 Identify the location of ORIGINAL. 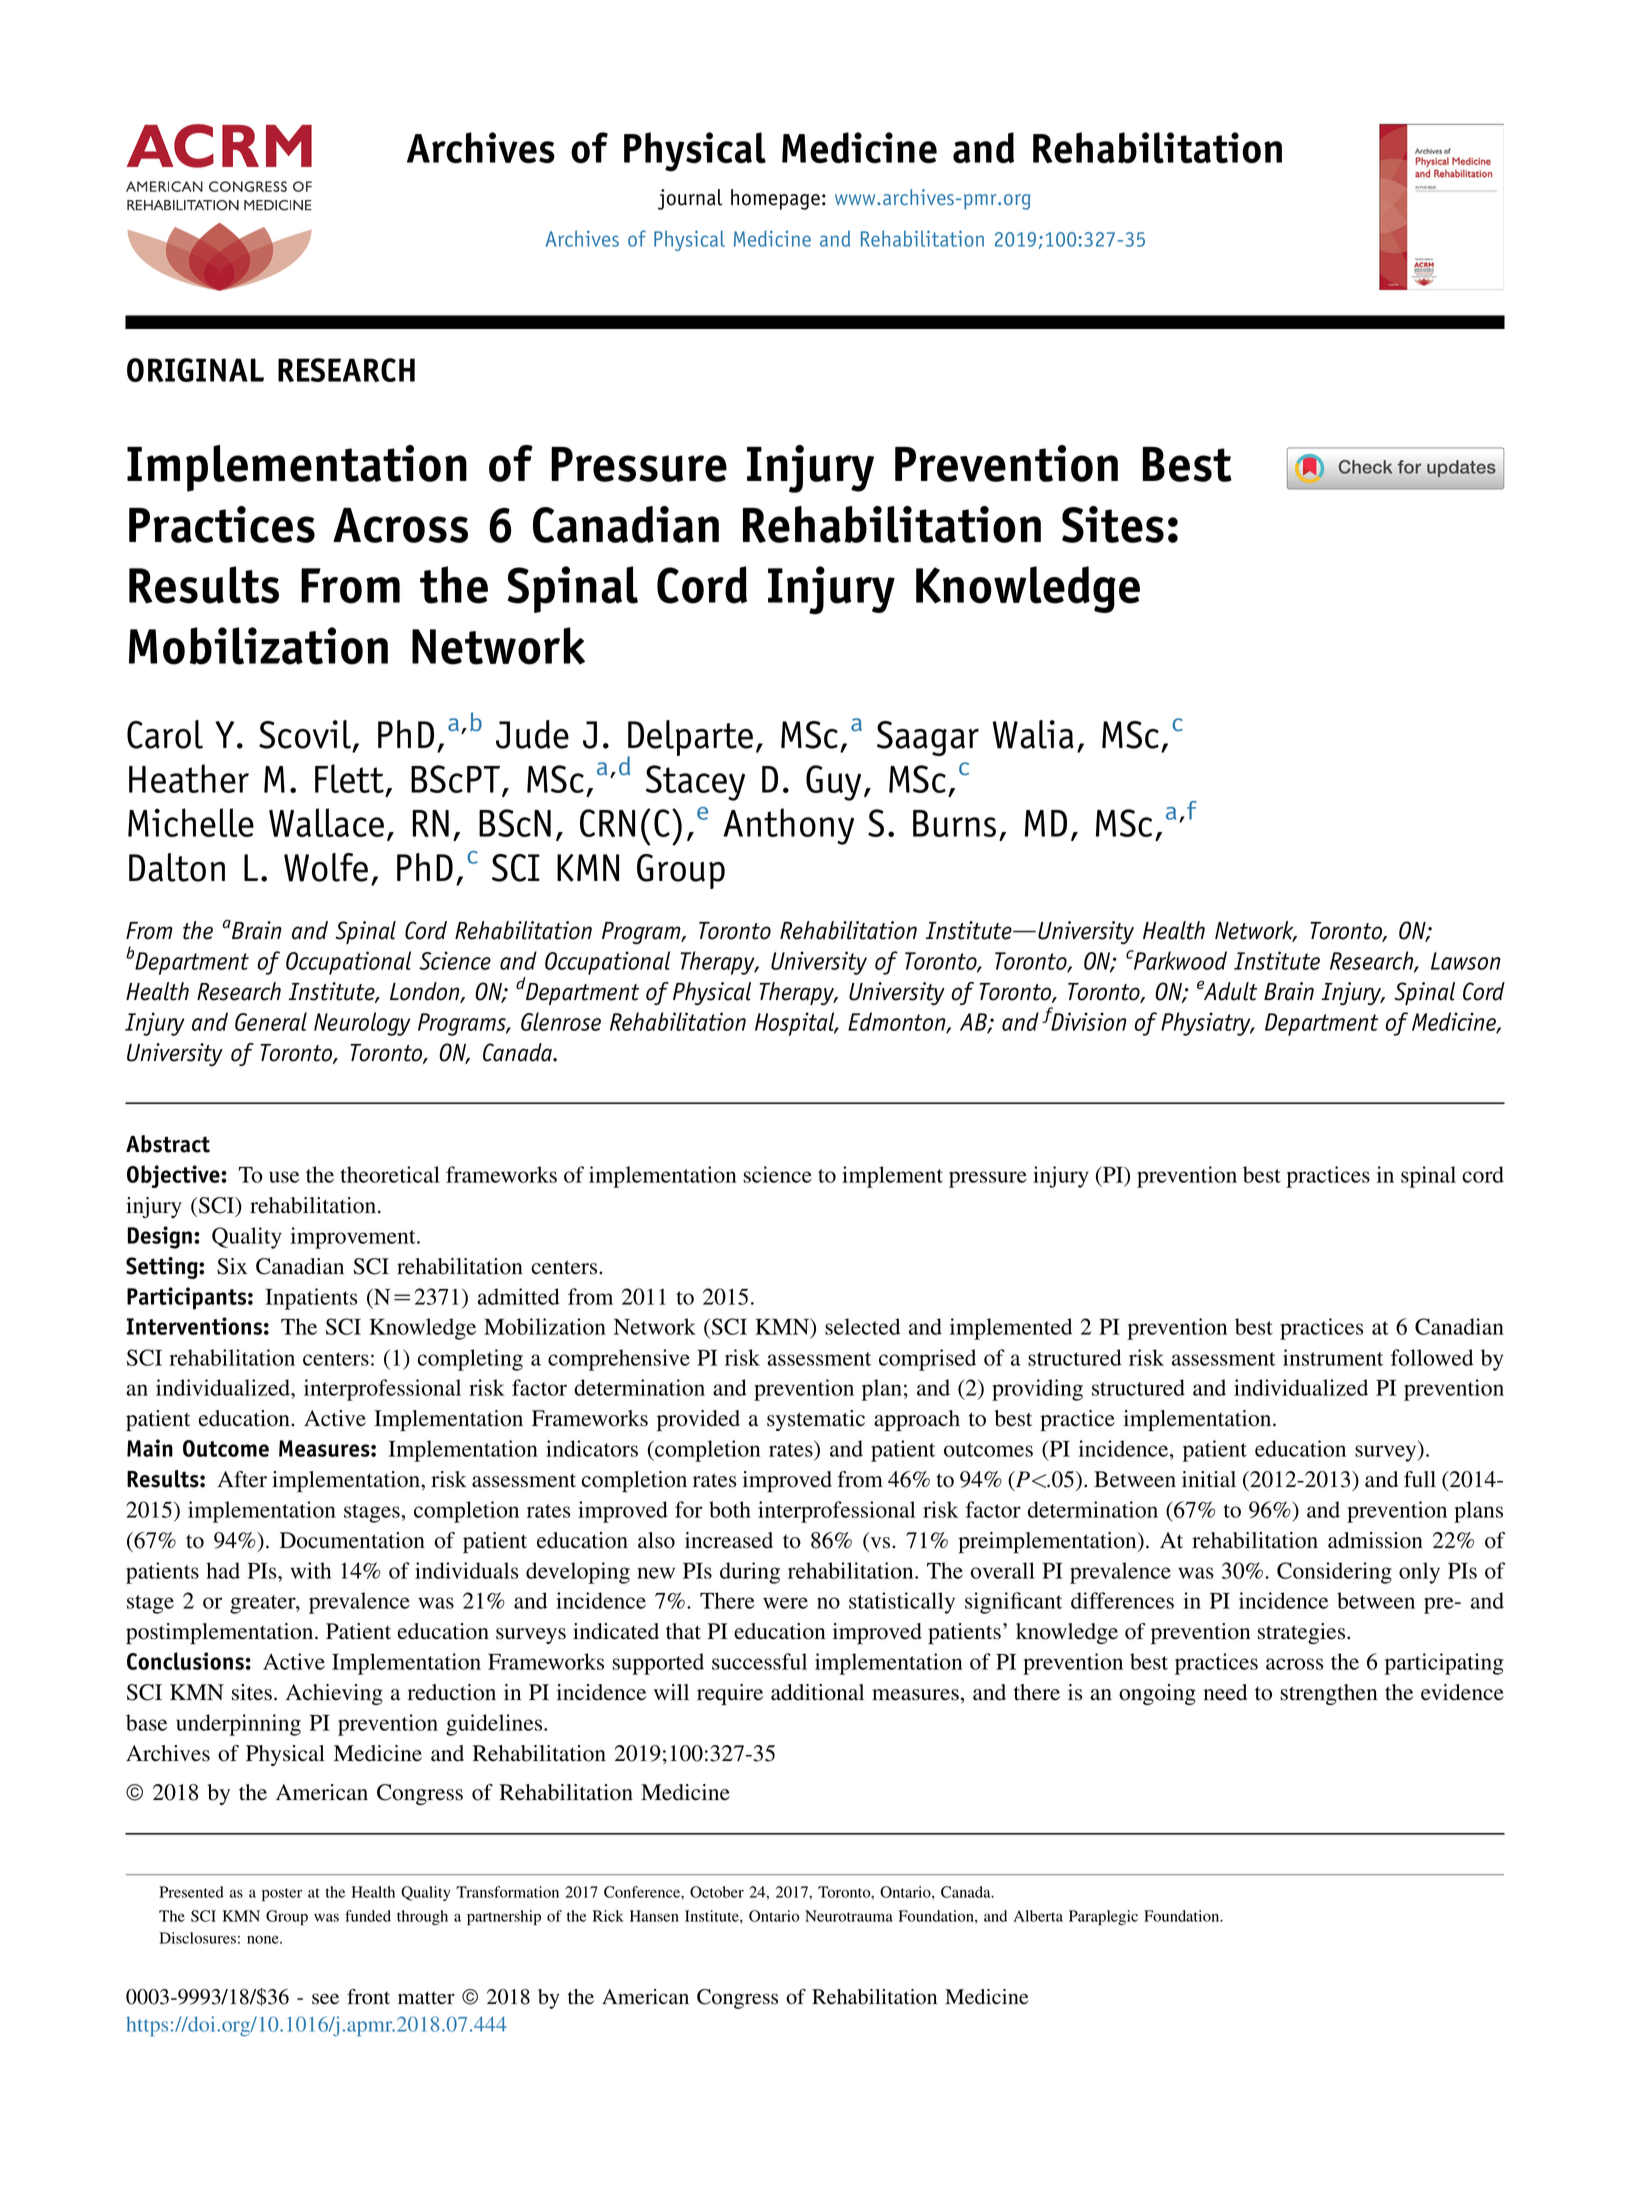
(195, 370).
